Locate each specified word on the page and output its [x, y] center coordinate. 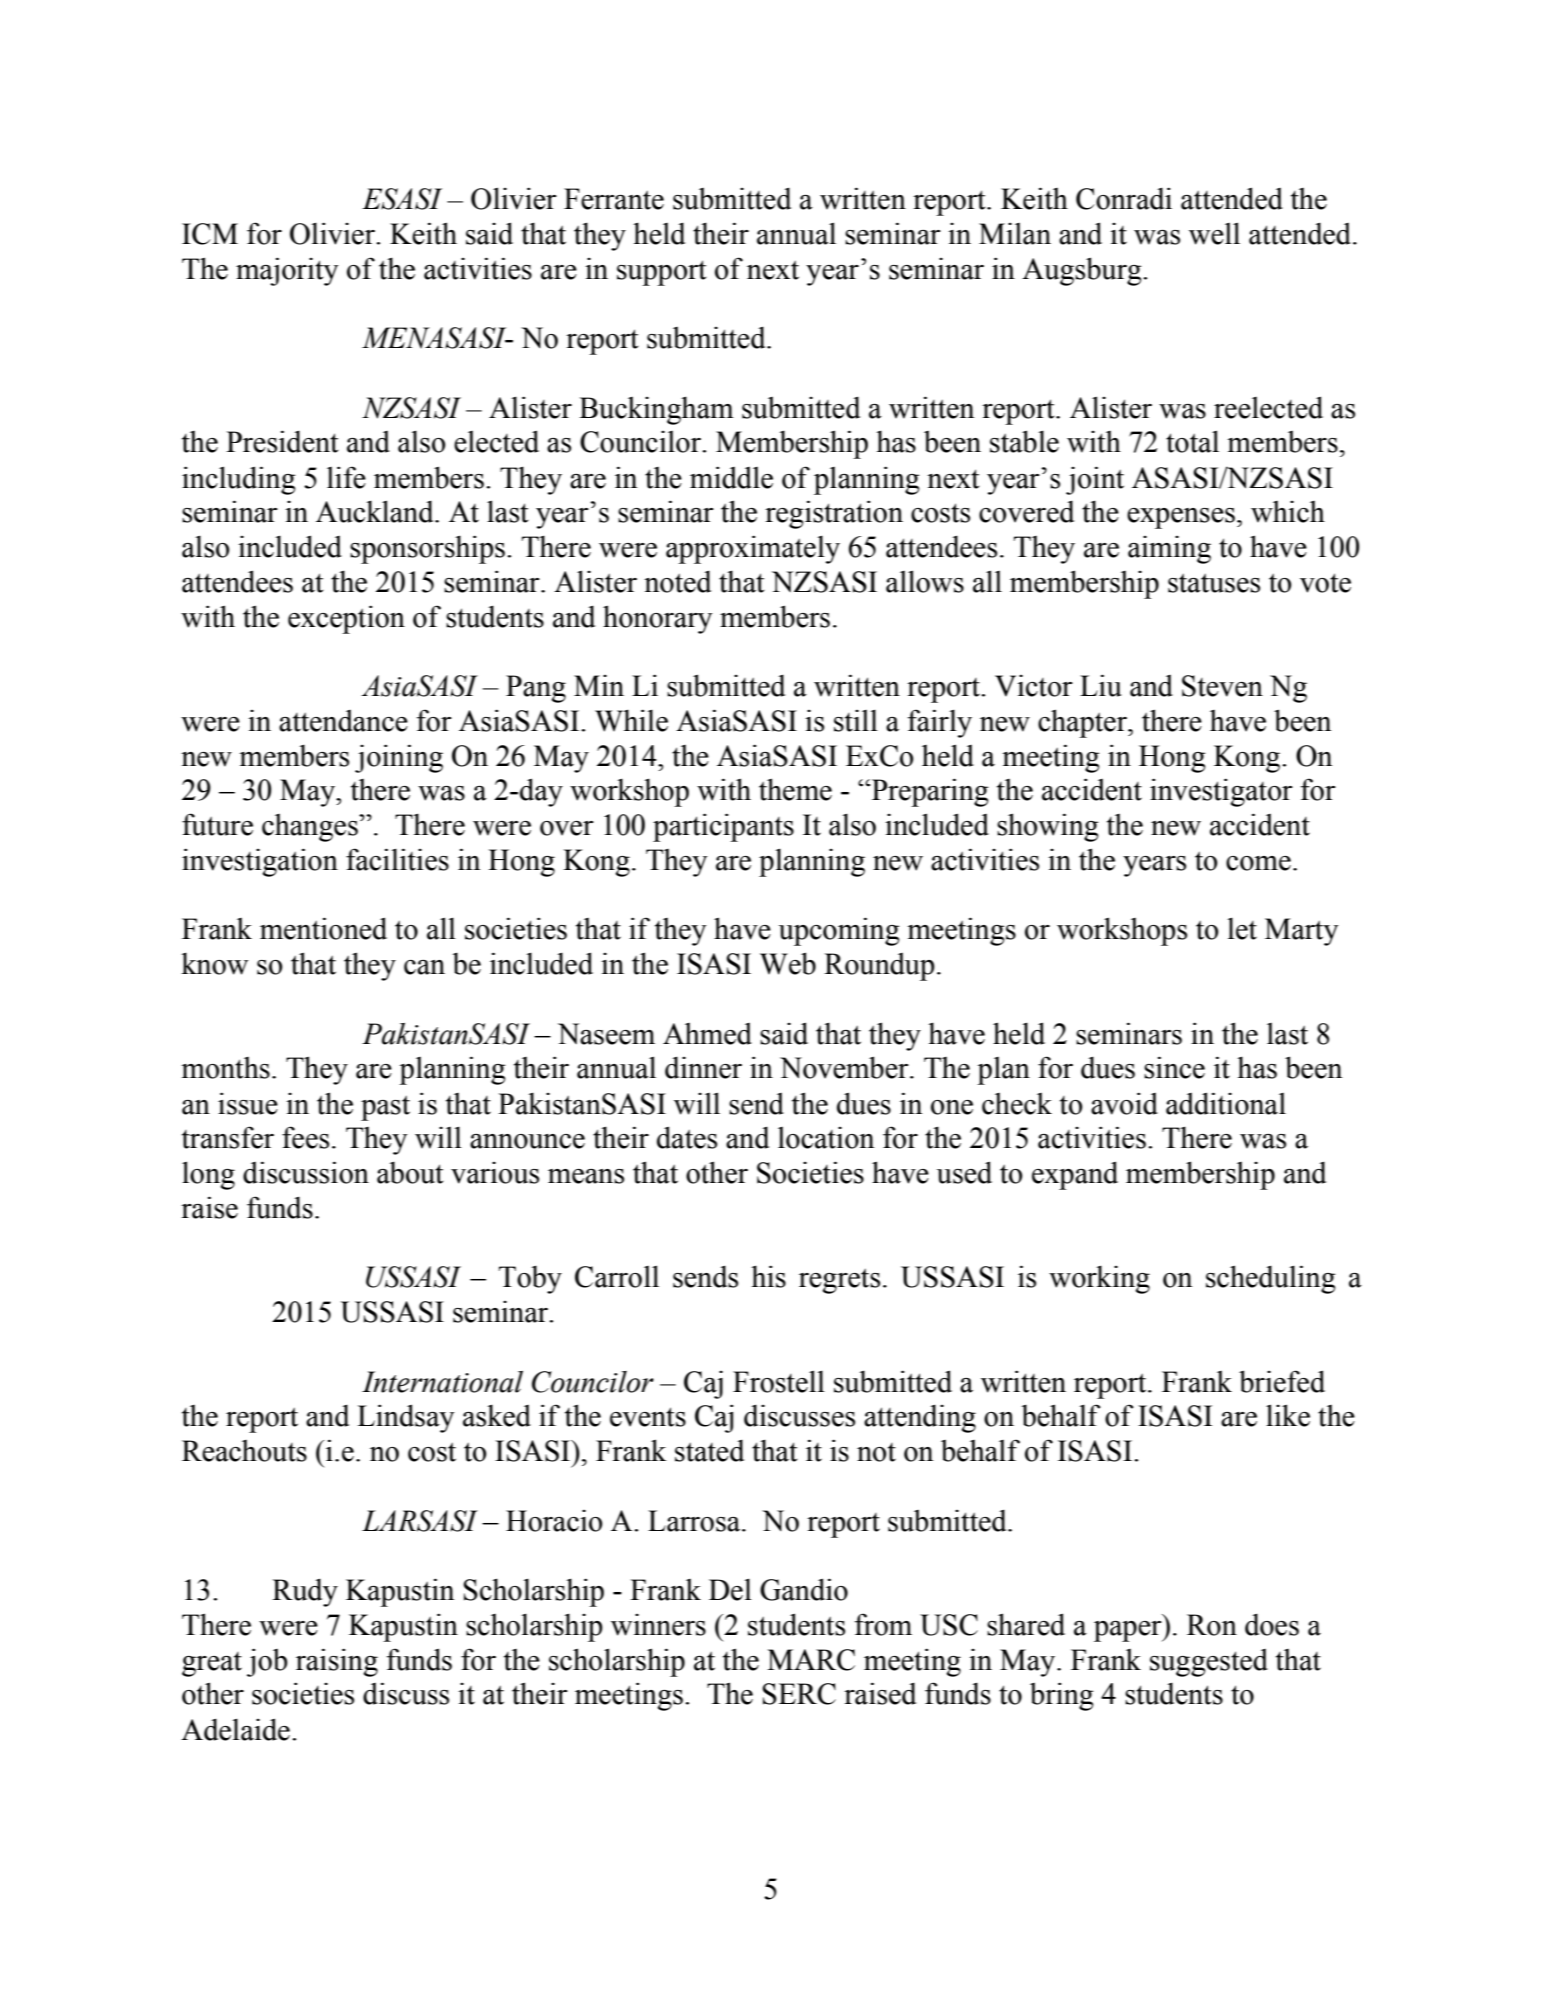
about [410, 1172]
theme [795, 789]
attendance [343, 721]
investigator [1221, 792]
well [1214, 233]
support [662, 273]
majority [287, 271]
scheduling [1271, 1279]
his [768, 1276]
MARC [811, 1660]
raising [337, 1662]
